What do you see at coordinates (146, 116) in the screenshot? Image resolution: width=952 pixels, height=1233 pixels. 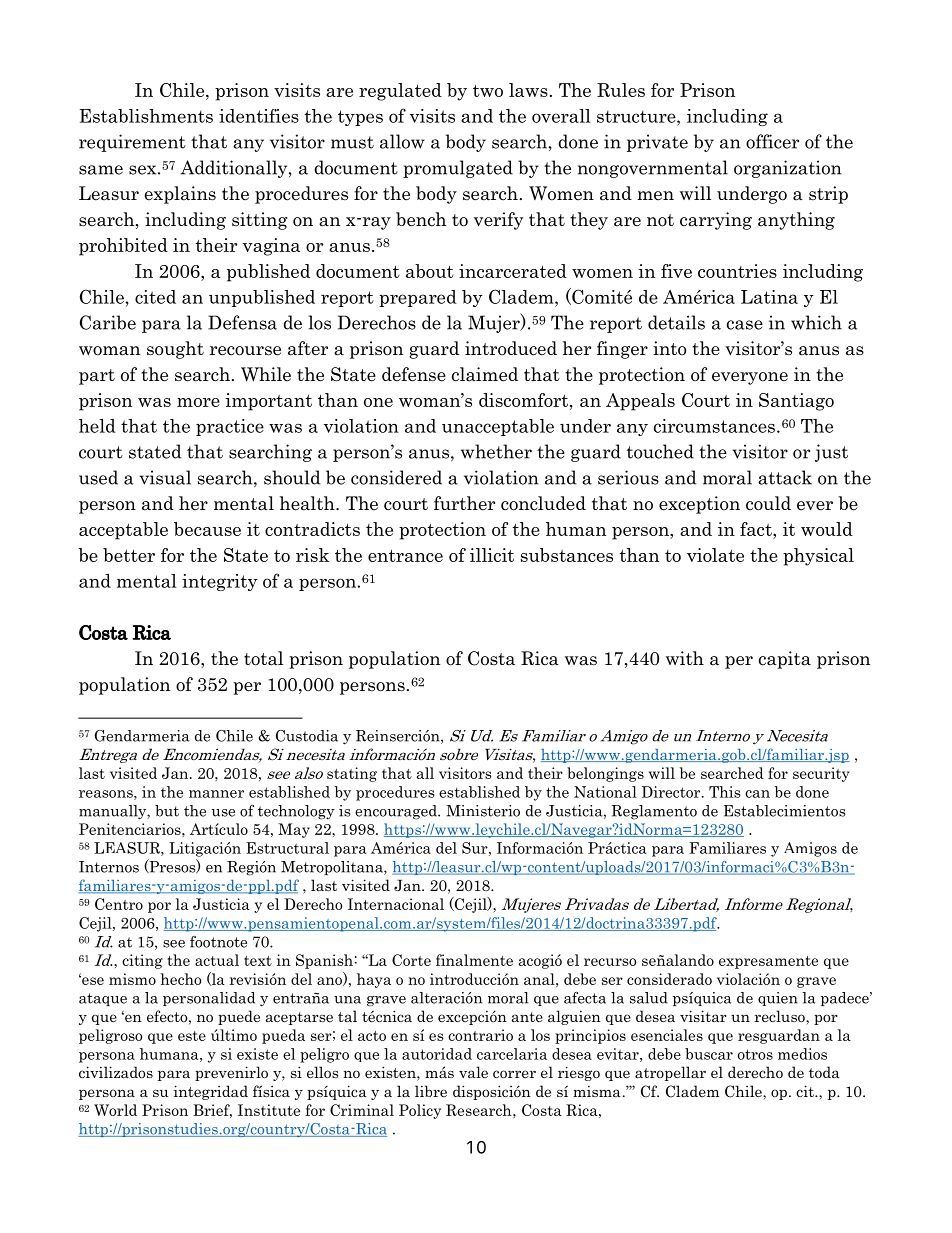 I see `Establishments` at bounding box center [146, 116].
